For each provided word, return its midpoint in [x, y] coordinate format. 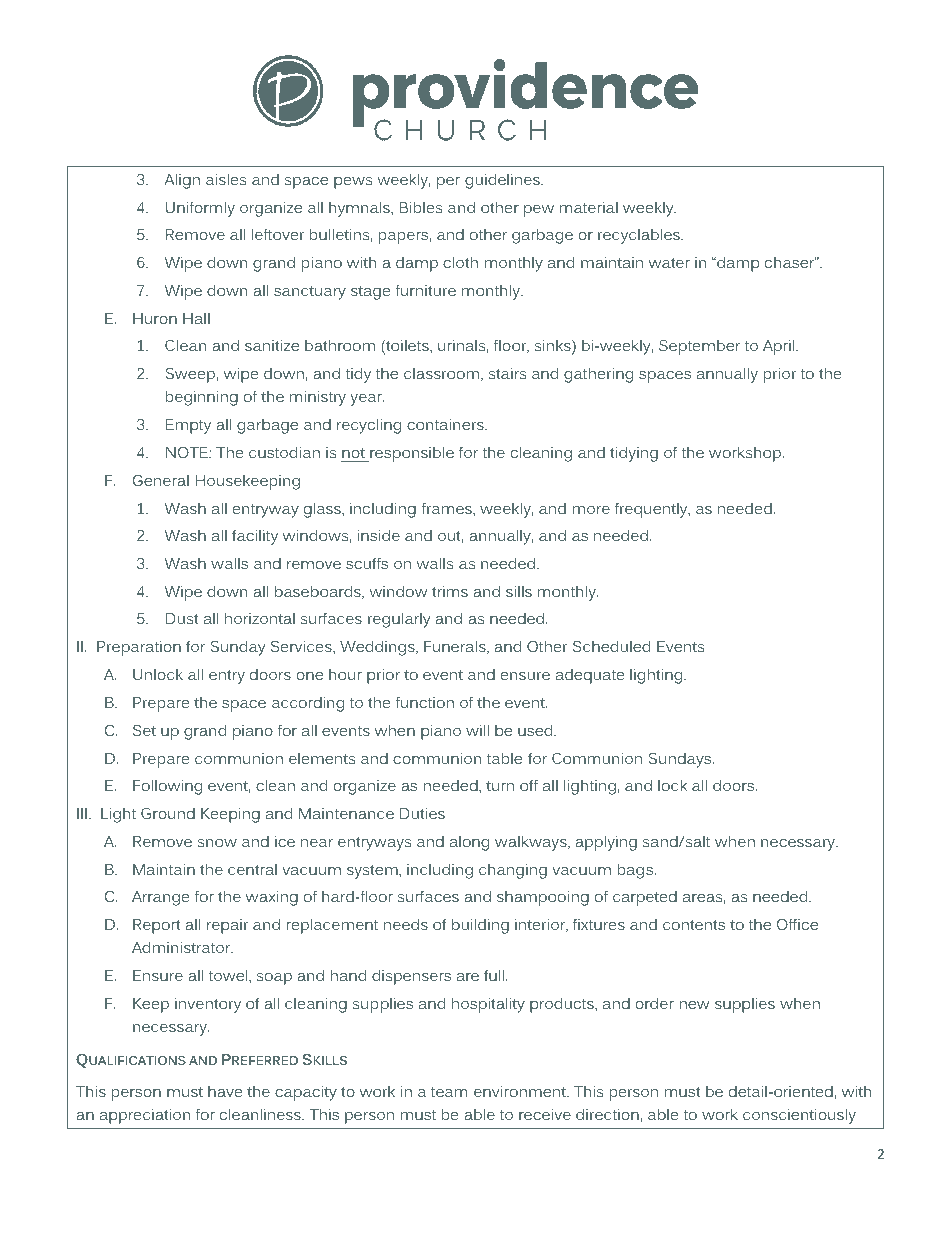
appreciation [145, 1116]
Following [167, 787]
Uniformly [200, 209]
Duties [422, 813]
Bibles [420, 207]
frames [448, 508]
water [669, 263]
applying [606, 843]
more [591, 510]
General [161, 480]
